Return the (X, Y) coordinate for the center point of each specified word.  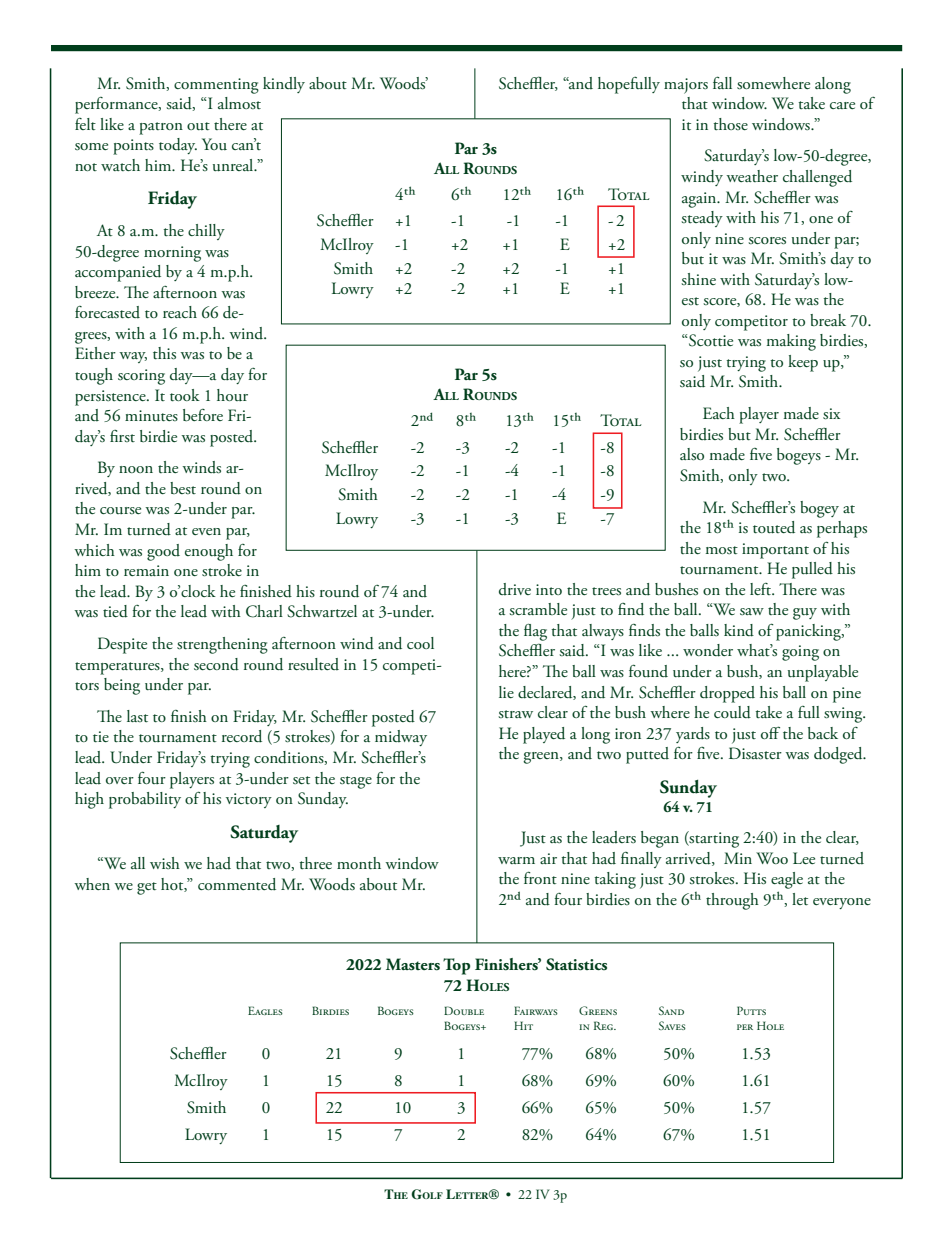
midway (401, 738)
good (163, 552)
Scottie (710, 340)
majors (686, 86)
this (164, 353)
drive (515, 589)
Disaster (755, 753)
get (147, 888)
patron (161, 128)
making (791, 342)
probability (145, 800)
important (775, 551)
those (730, 124)
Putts (751, 1010)
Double (464, 1010)
